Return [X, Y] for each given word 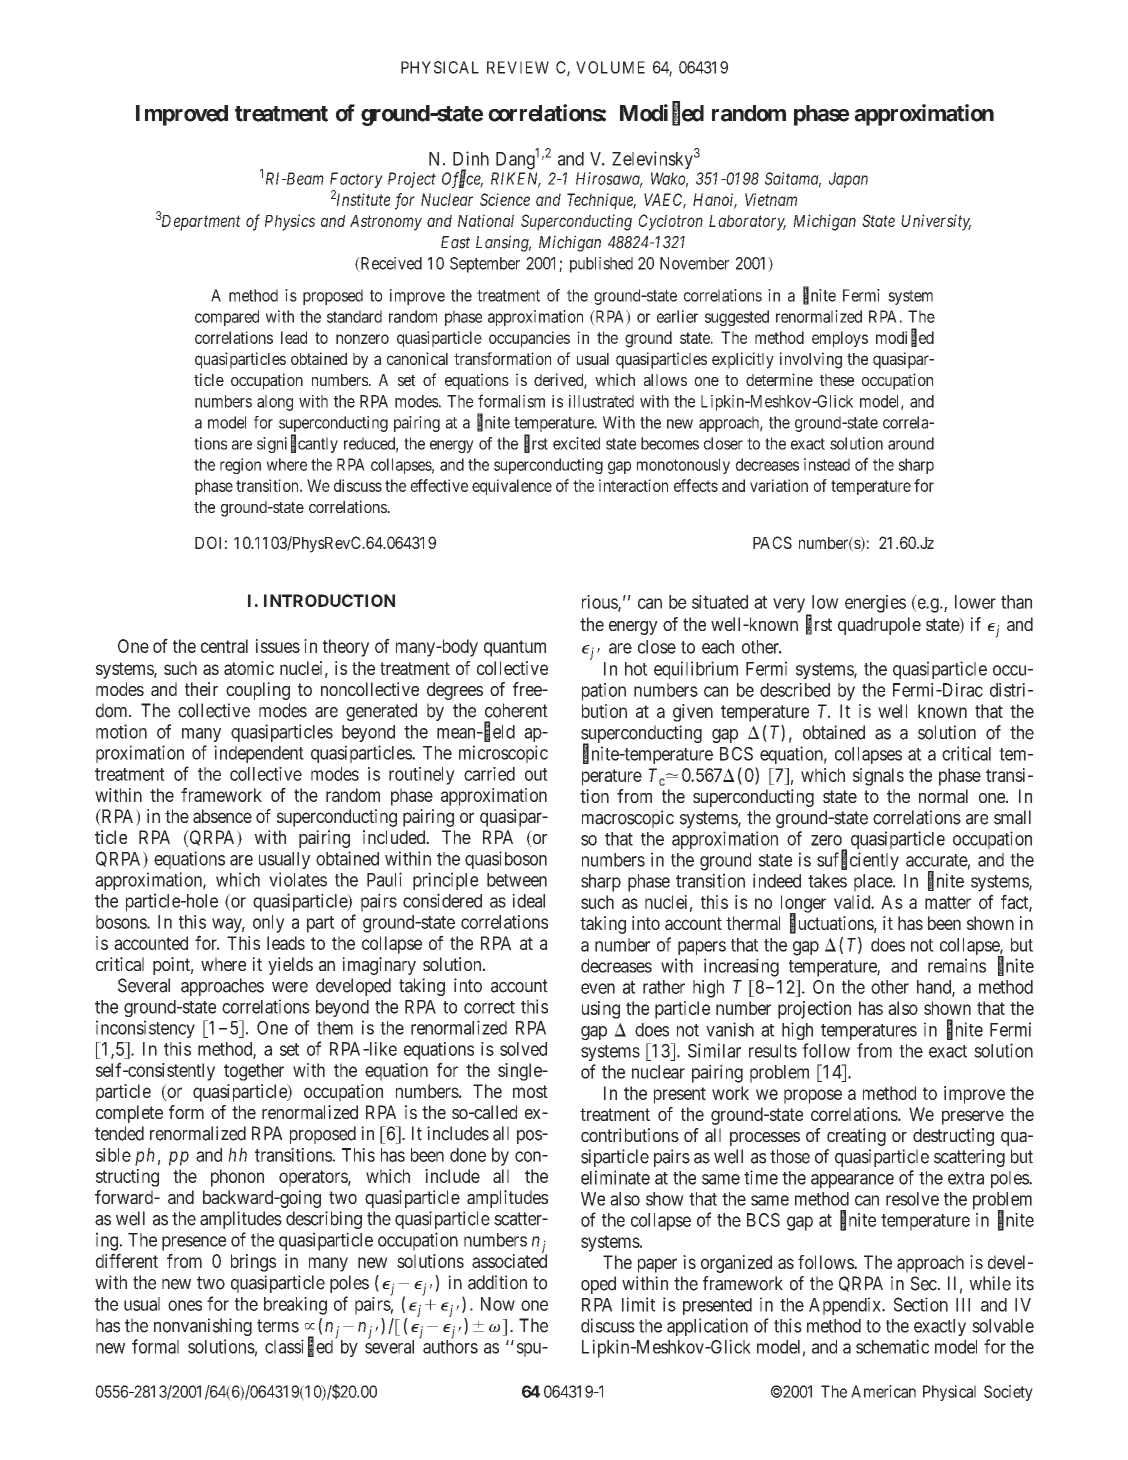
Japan [848, 180]
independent [259, 754]
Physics [290, 222]
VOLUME [610, 67]
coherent [516, 710]
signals [878, 777]
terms [278, 1326]
